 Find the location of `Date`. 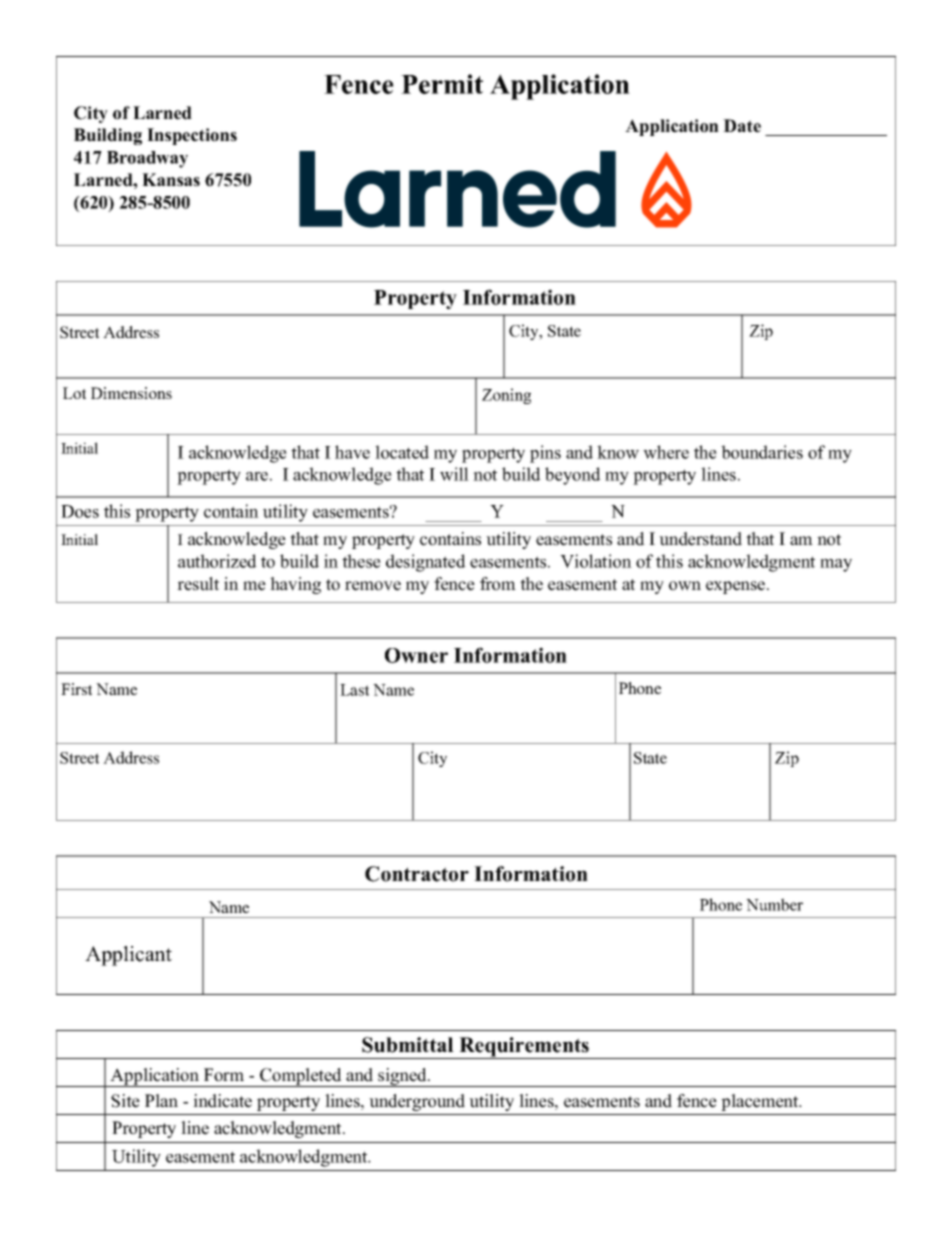

Date is located at coordinates (742, 126).
